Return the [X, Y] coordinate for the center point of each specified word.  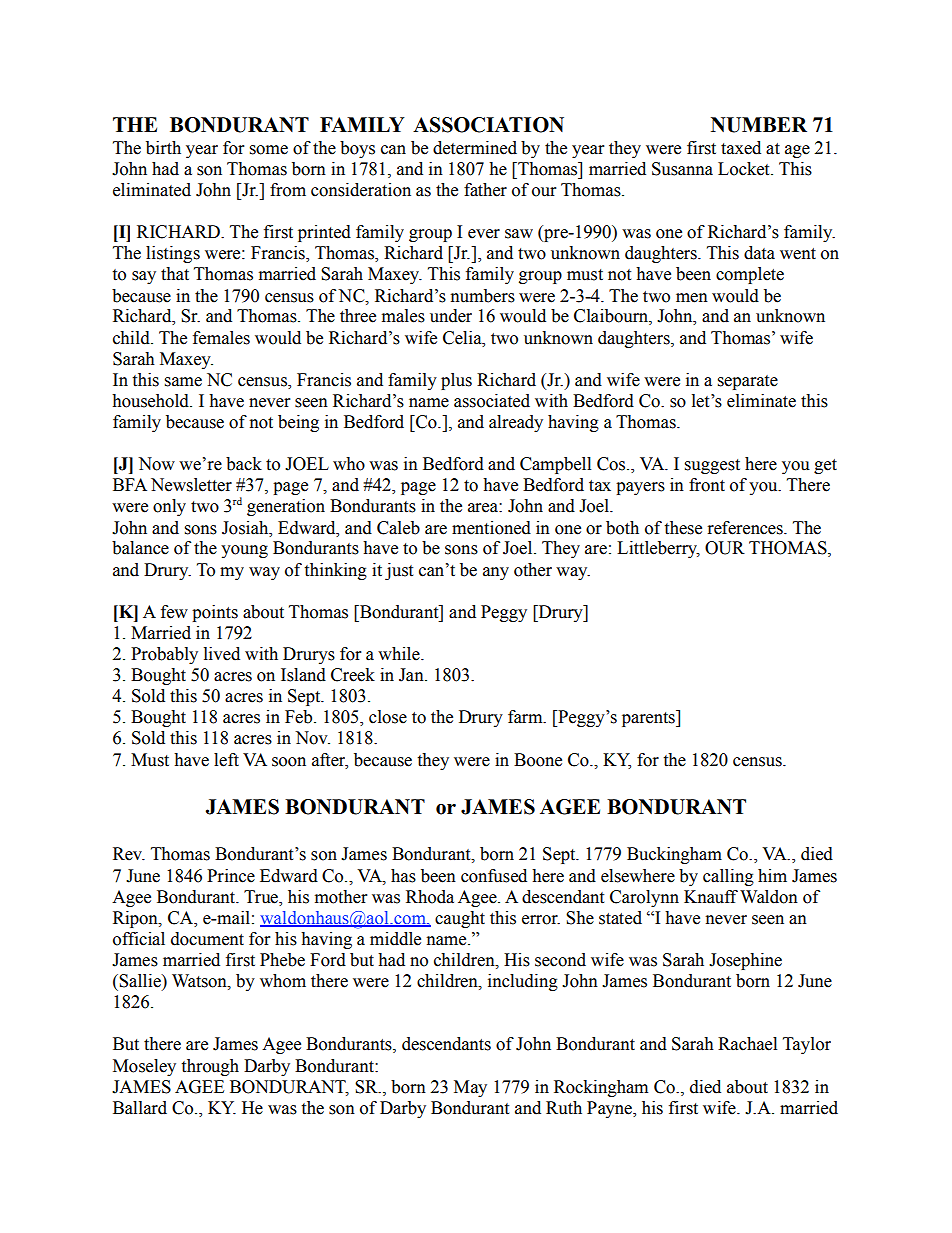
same [183, 382]
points [215, 613]
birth [163, 148]
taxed [741, 148]
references [746, 528]
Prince [231, 876]
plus [456, 381]
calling [728, 877]
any [496, 573]
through [210, 1067]
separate [748, 382]
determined [475, 148]
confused [494, 876]
